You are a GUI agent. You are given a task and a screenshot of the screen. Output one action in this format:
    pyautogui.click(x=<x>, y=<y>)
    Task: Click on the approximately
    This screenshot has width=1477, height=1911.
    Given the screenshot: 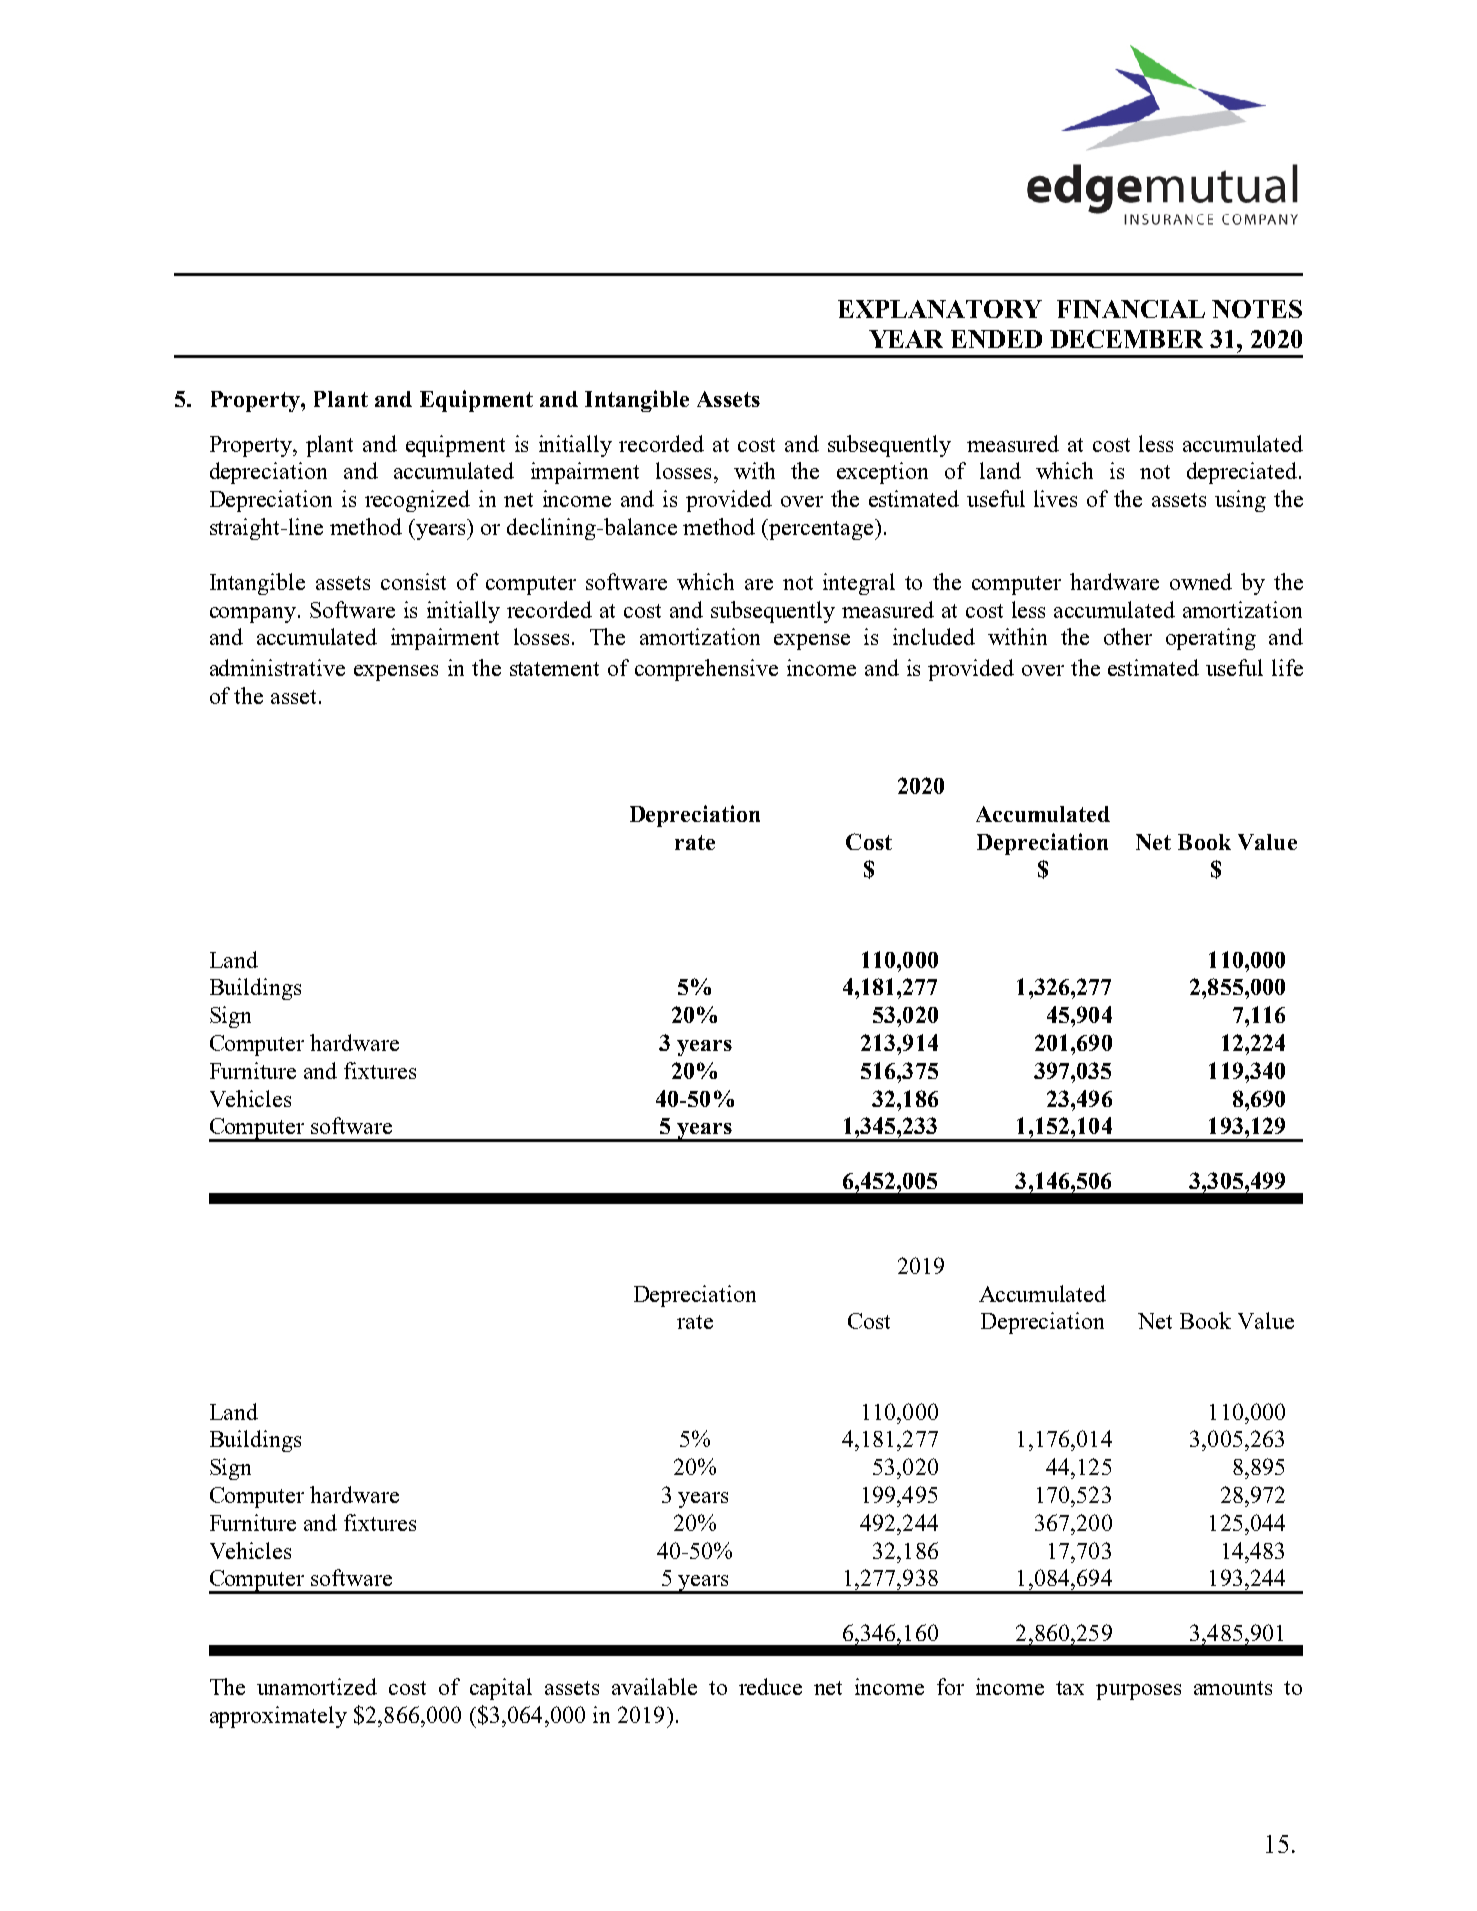 What is the action you would take?
    pyautogui.click(x=278, y=1717)
